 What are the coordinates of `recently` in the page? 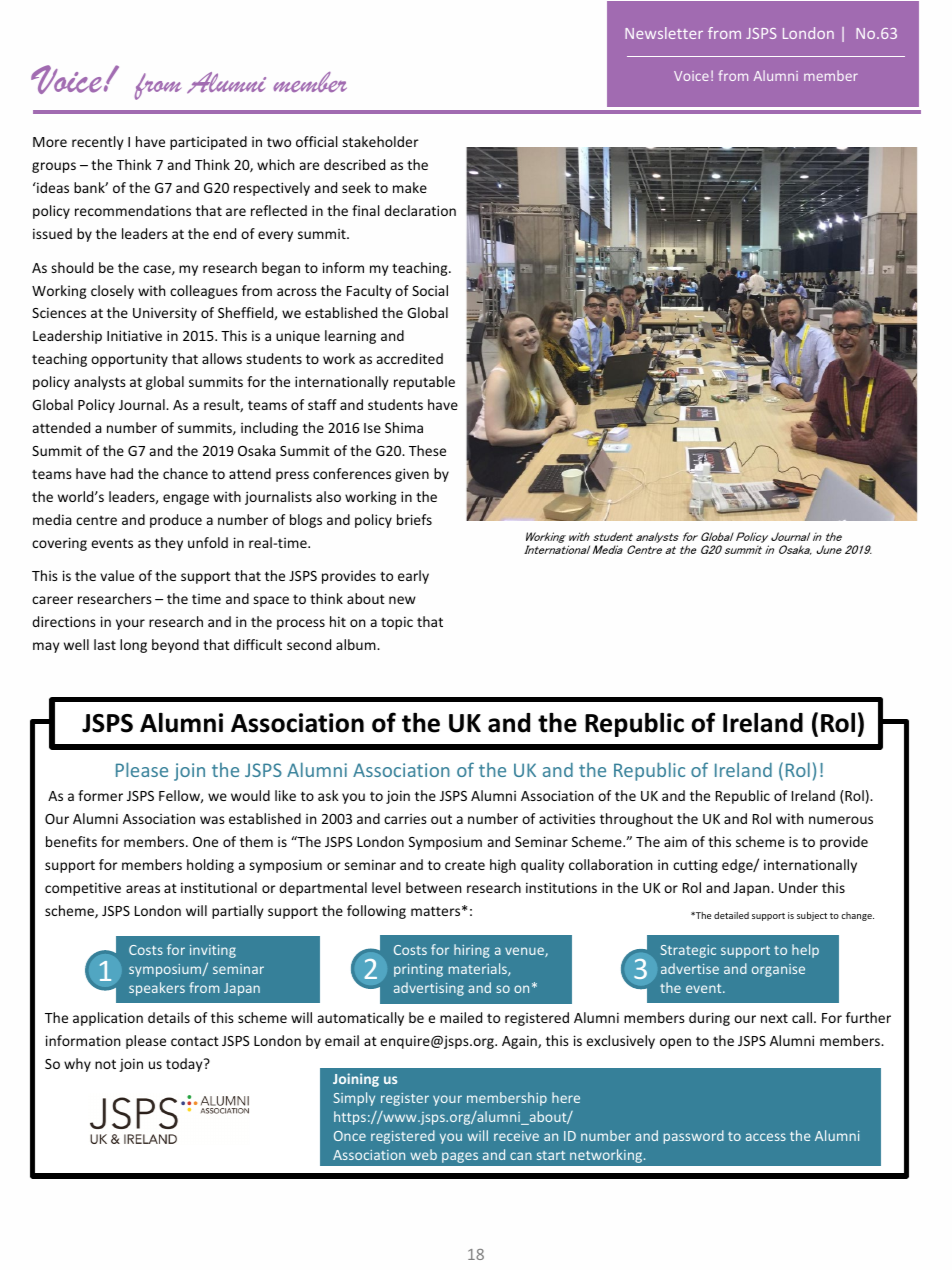 It's located at (98, 143).
